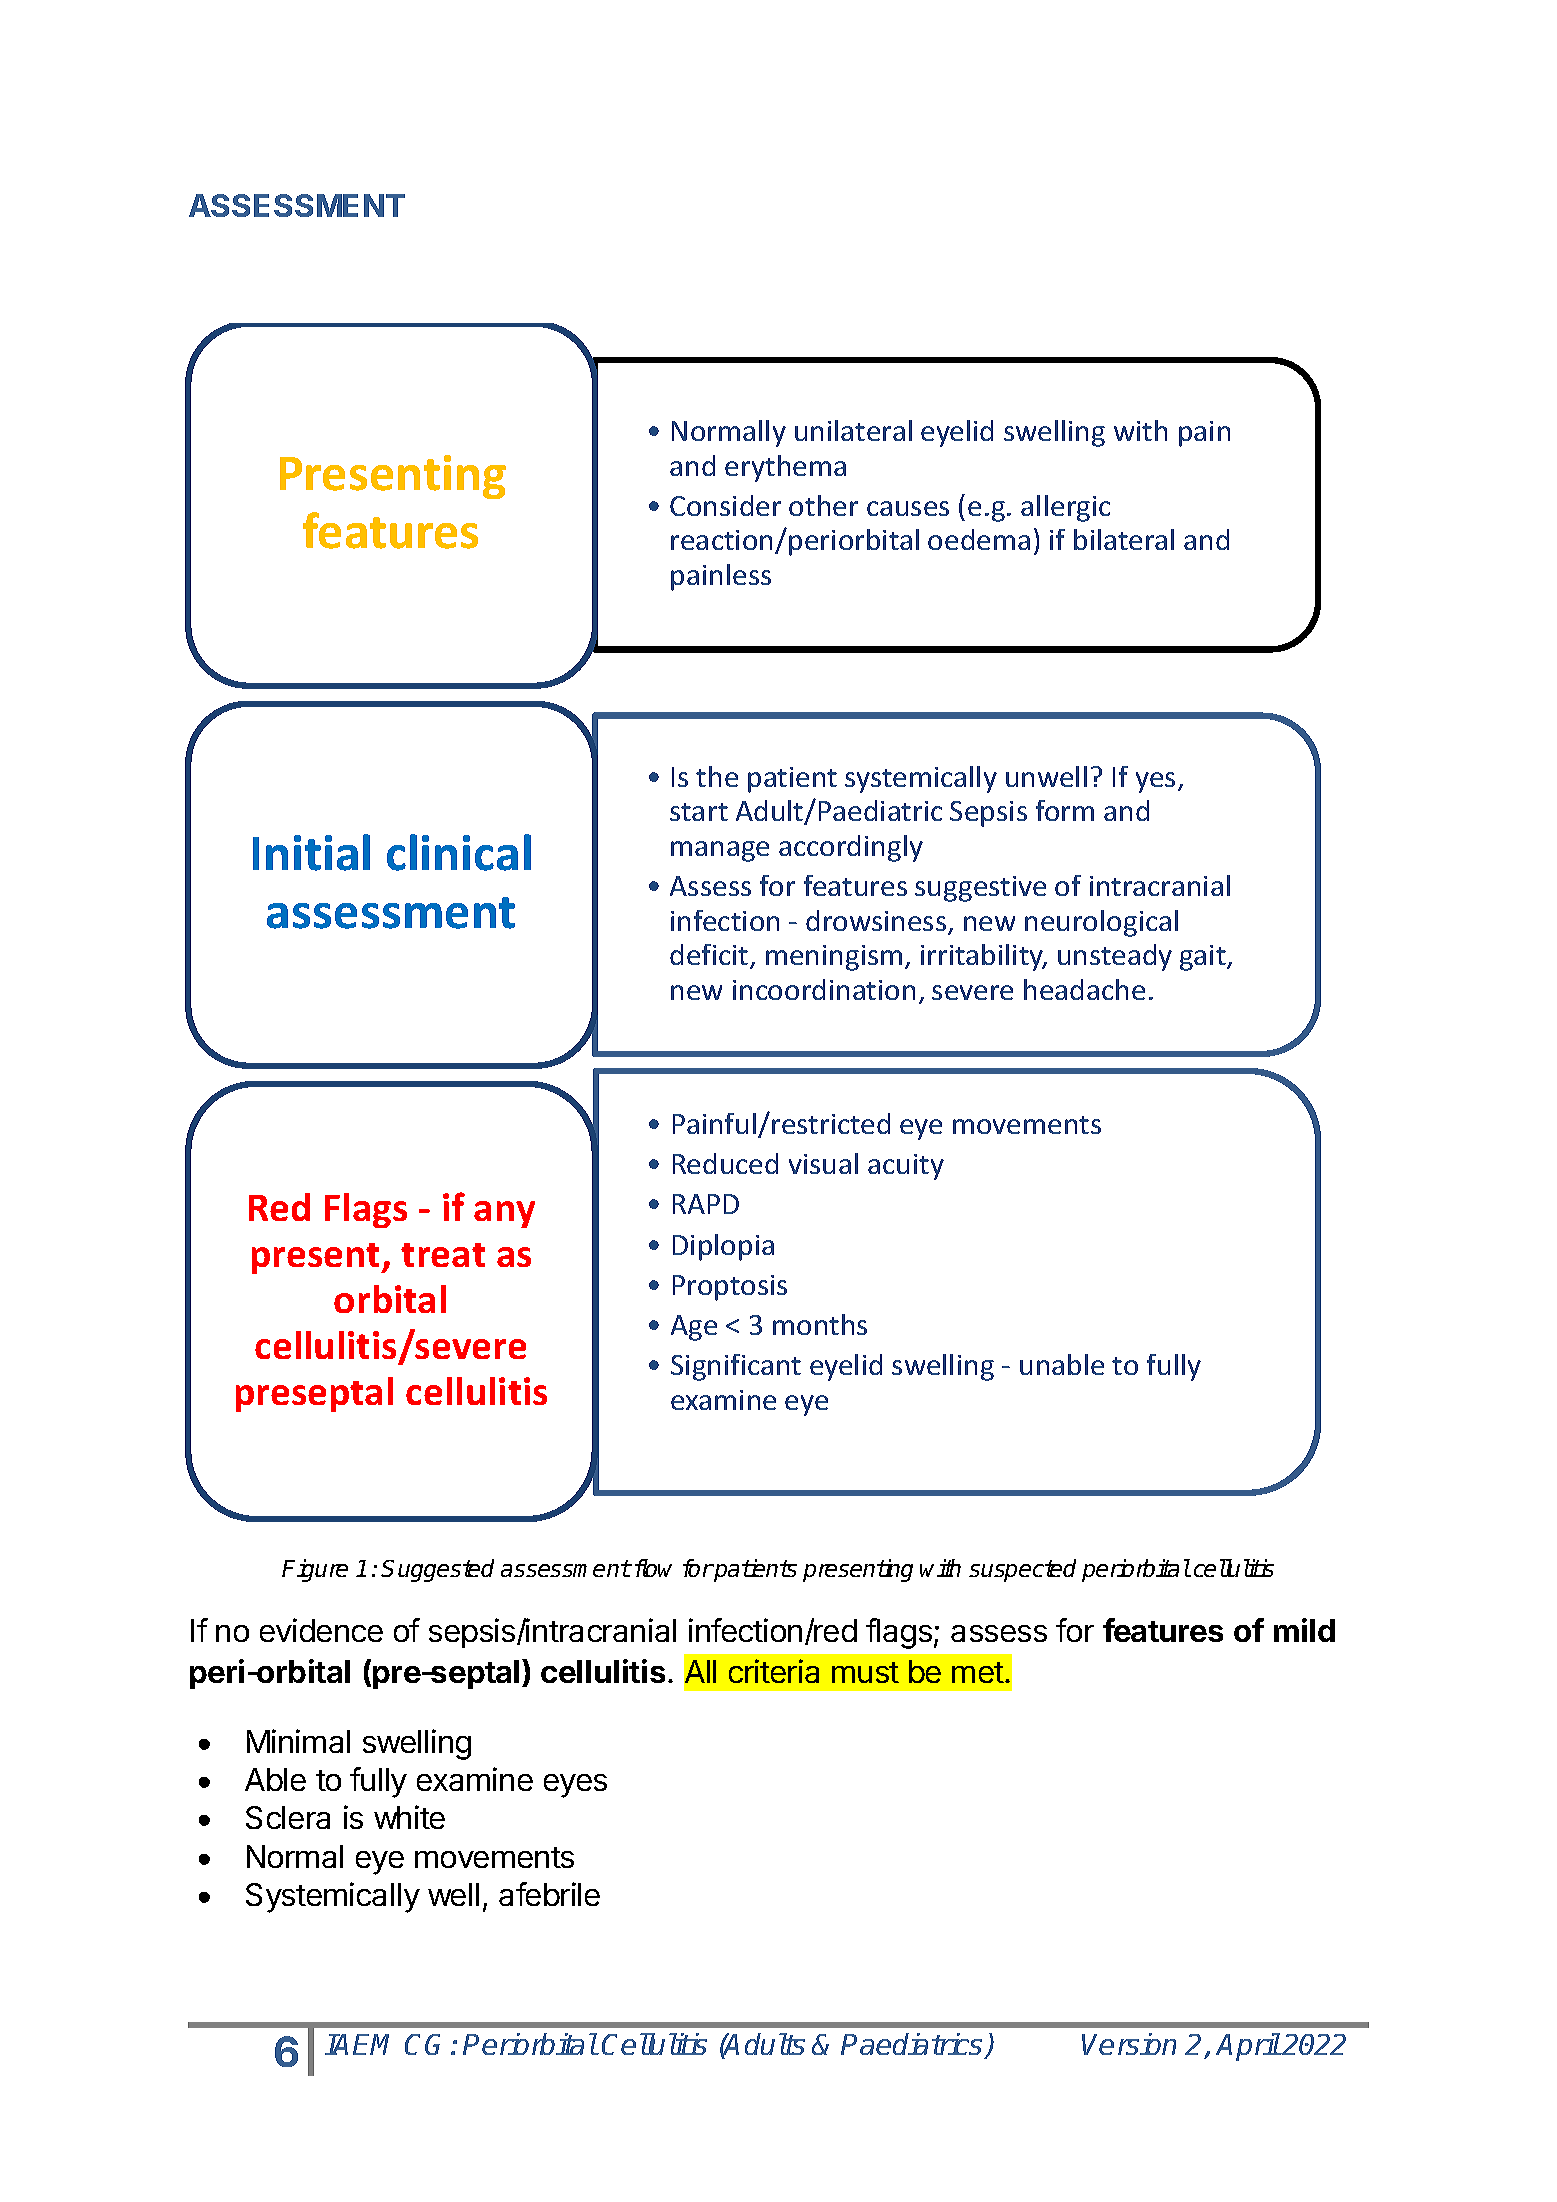 This screenshot has height=2202, width=1557. Describe the element at coordinates (823, 1163) in the screenshot. I see `visual` at that location.
